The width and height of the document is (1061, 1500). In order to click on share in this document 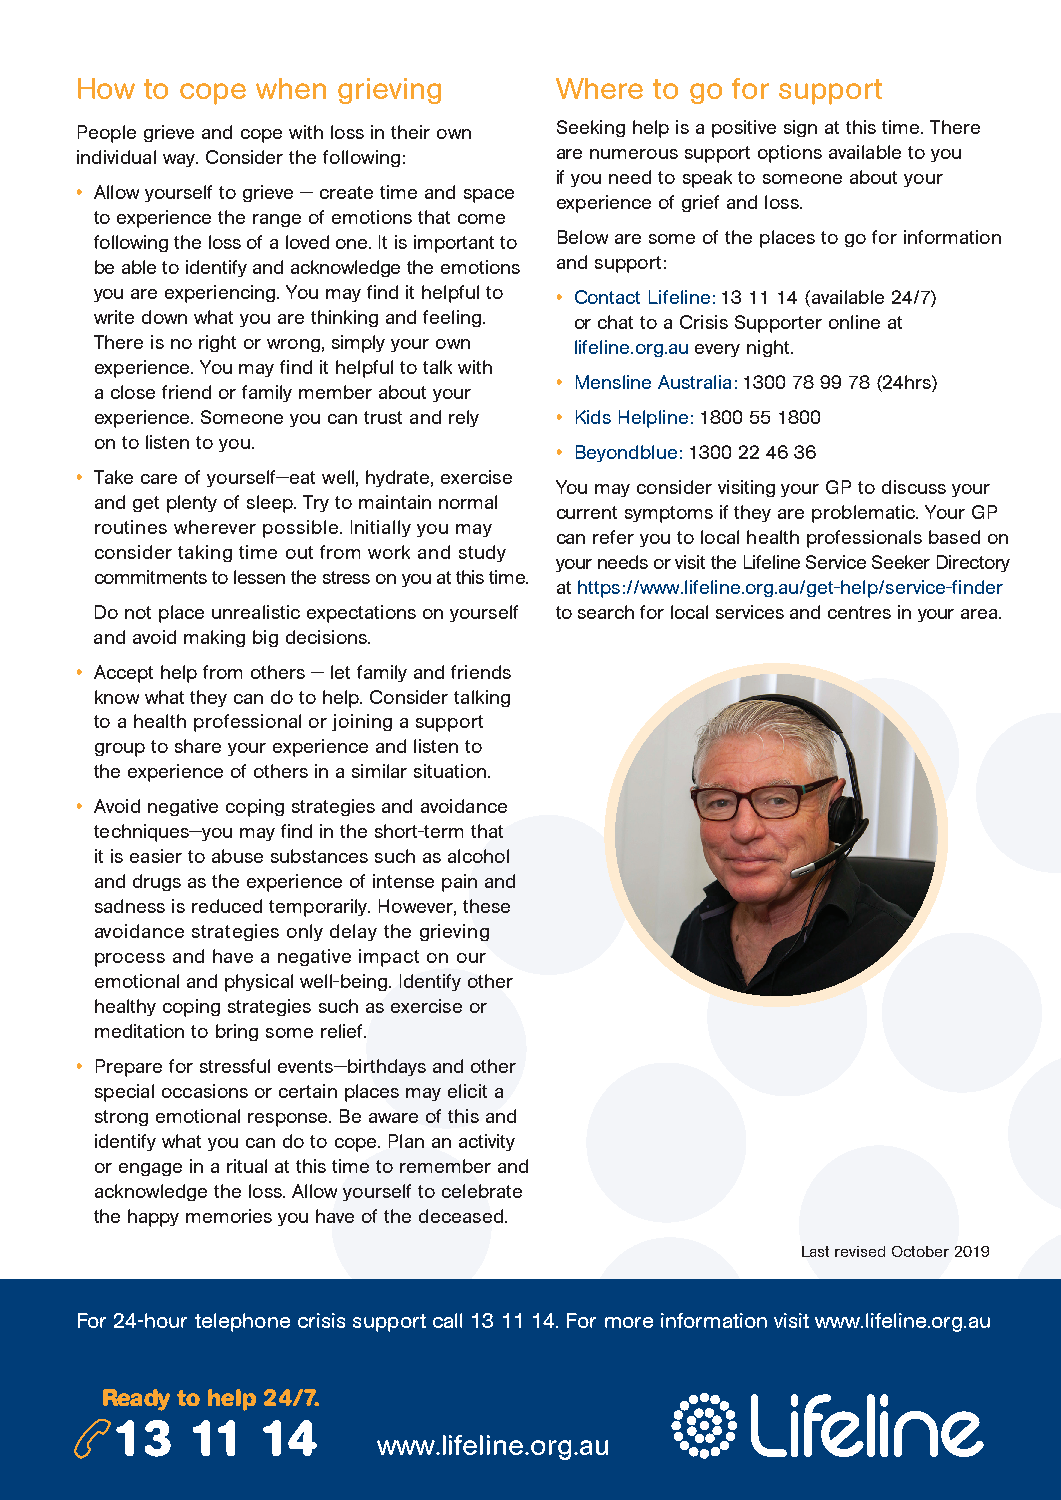, I will do `click(198, 746)`.
